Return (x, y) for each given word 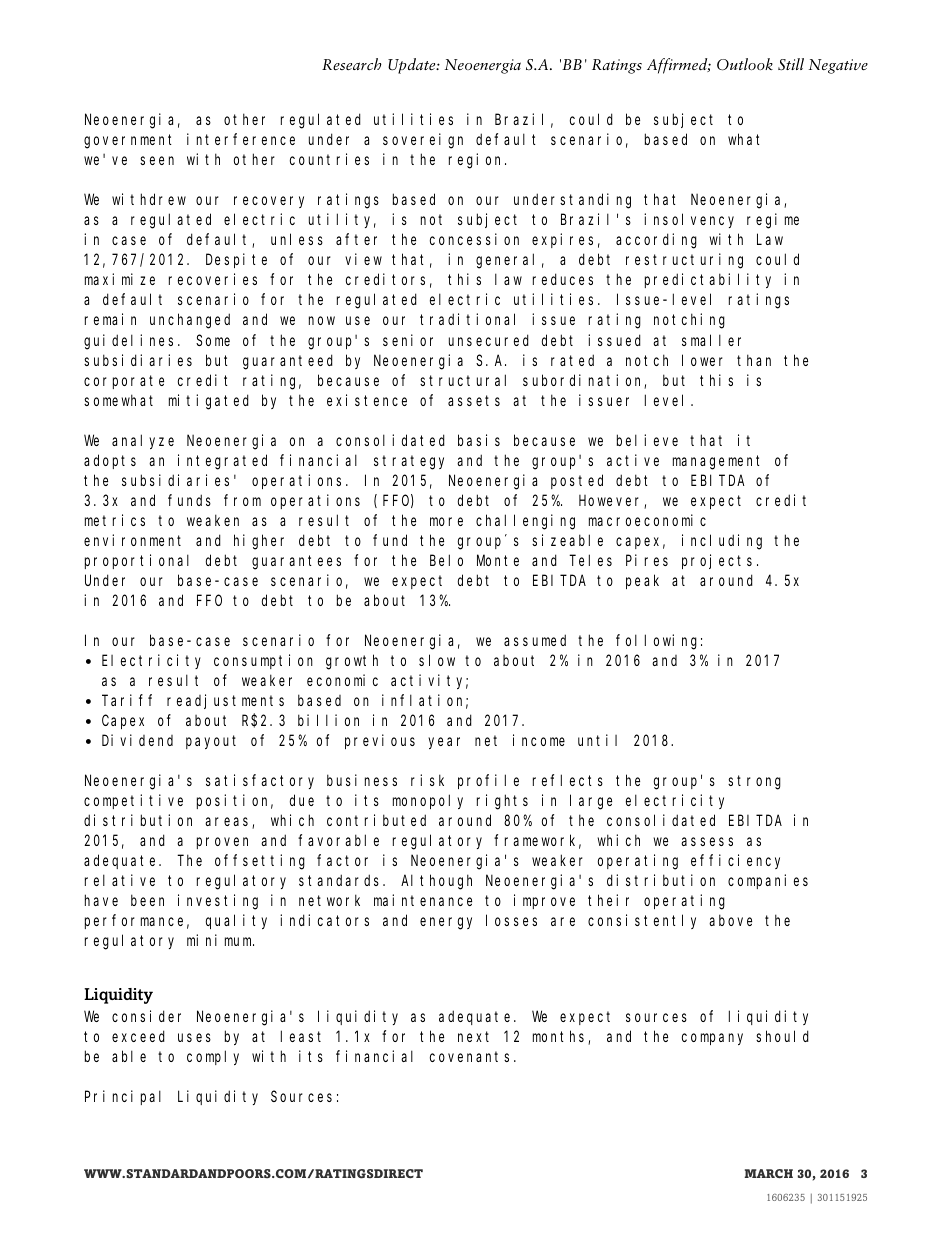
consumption (263, 661)
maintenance (423, 900)
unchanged (190, 321)
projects (717, 561)
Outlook (745, 64)
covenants (469, 1056)
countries (329, 159)
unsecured (489, 340)
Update (413, 66)
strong (754, 782)
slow (437, 660)
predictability (708, 280)
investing (218, 902)
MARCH (768, 1174)
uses (194, 1037)
